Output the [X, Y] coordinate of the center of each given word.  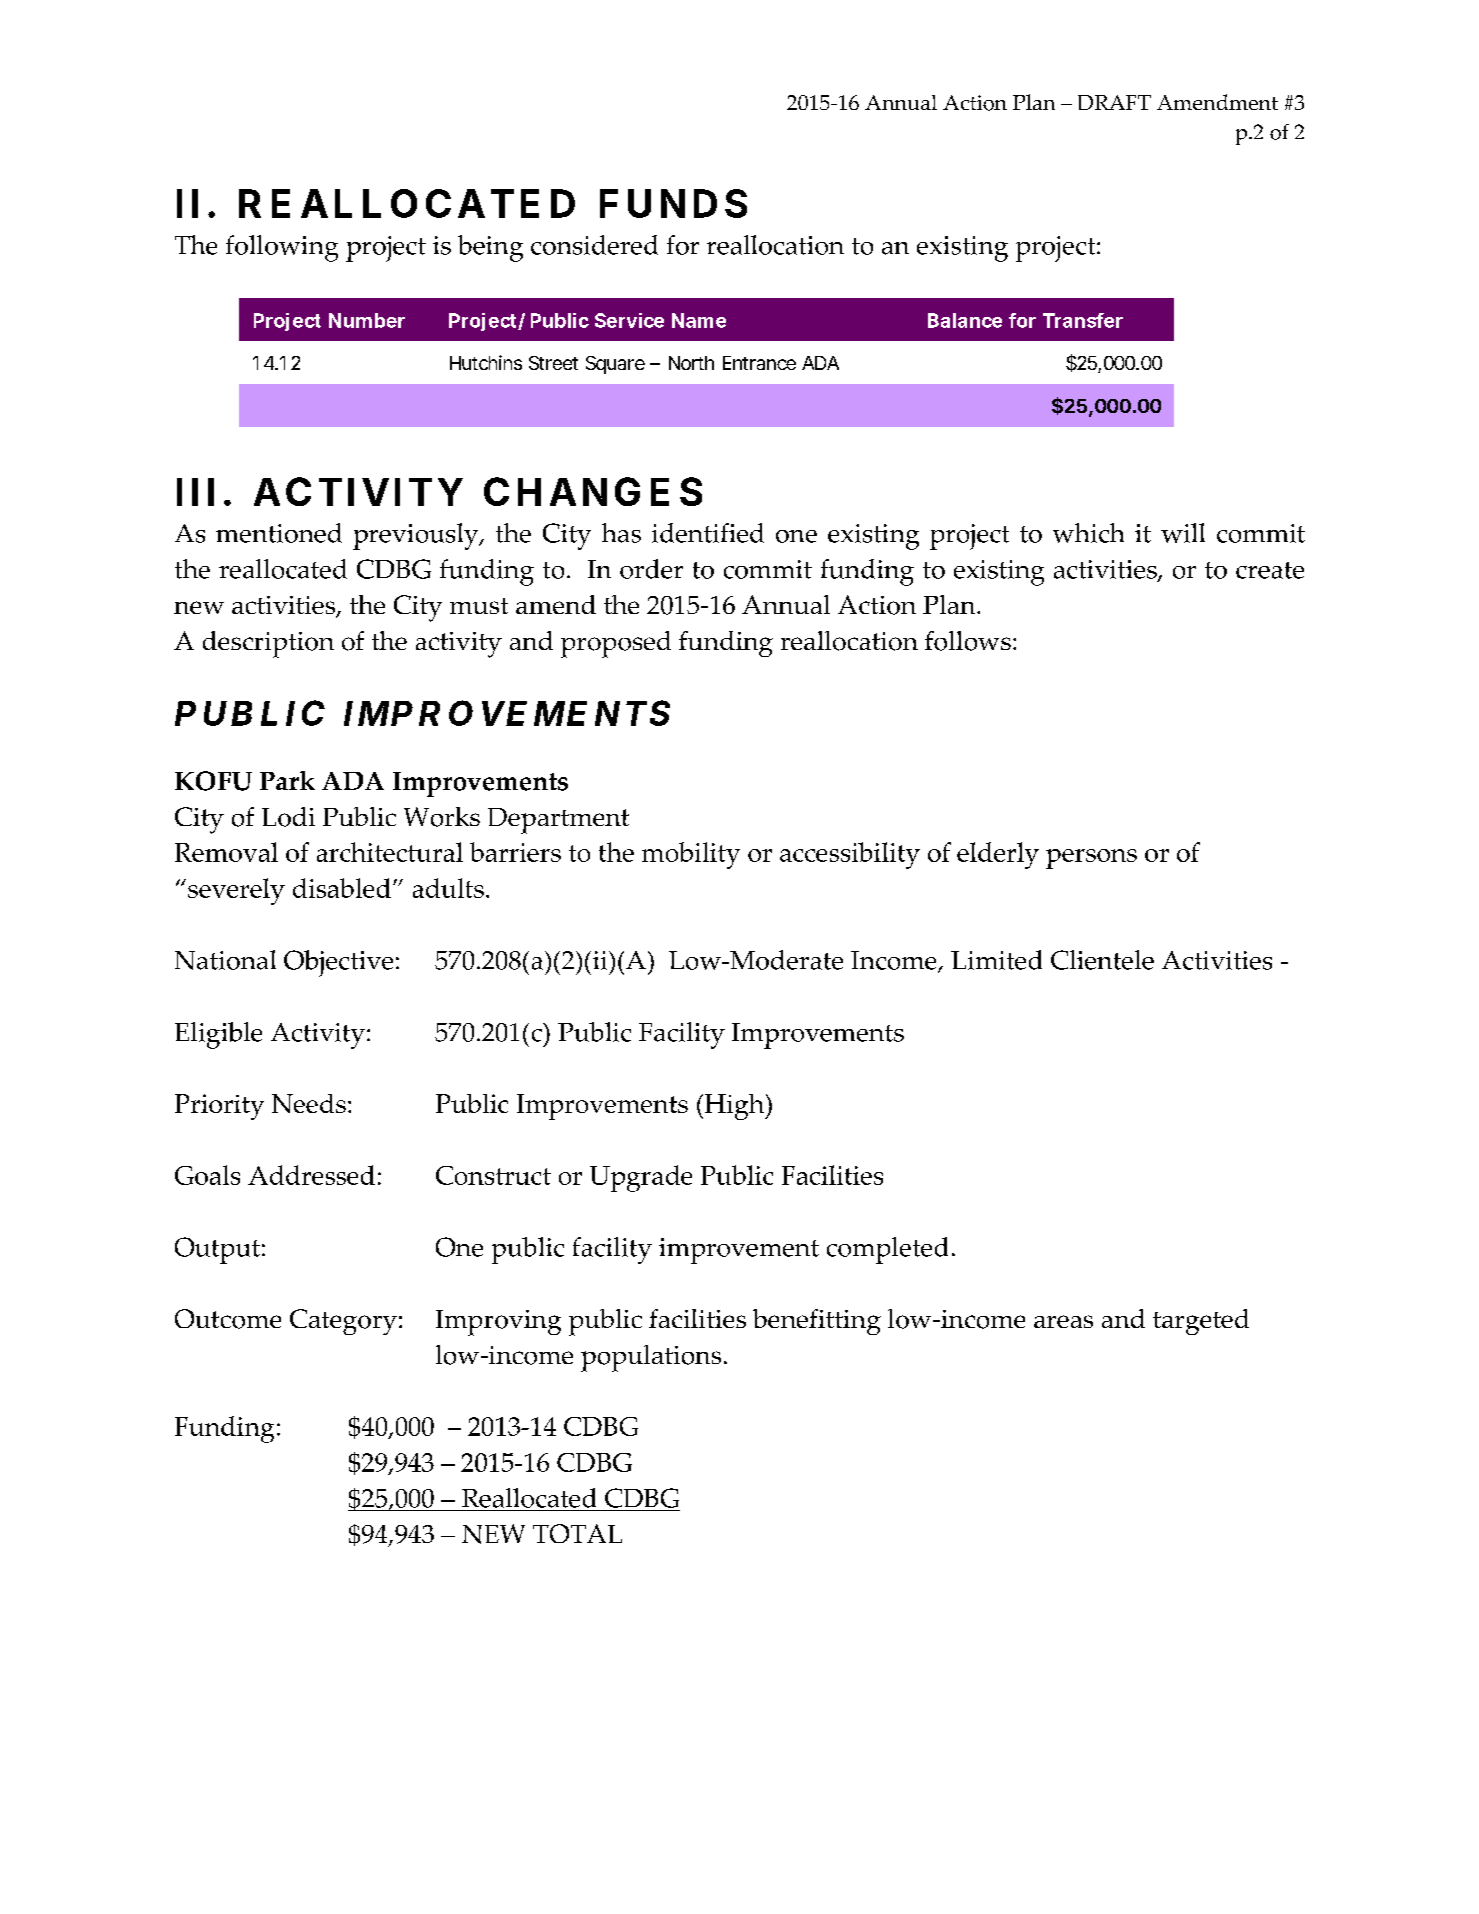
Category [343, 1322]
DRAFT [1114, 102]
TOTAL [577, 1533]
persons [1091, 859]
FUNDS [673, 203]
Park [287, 780]
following [282, 248]
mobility [691, 855]
